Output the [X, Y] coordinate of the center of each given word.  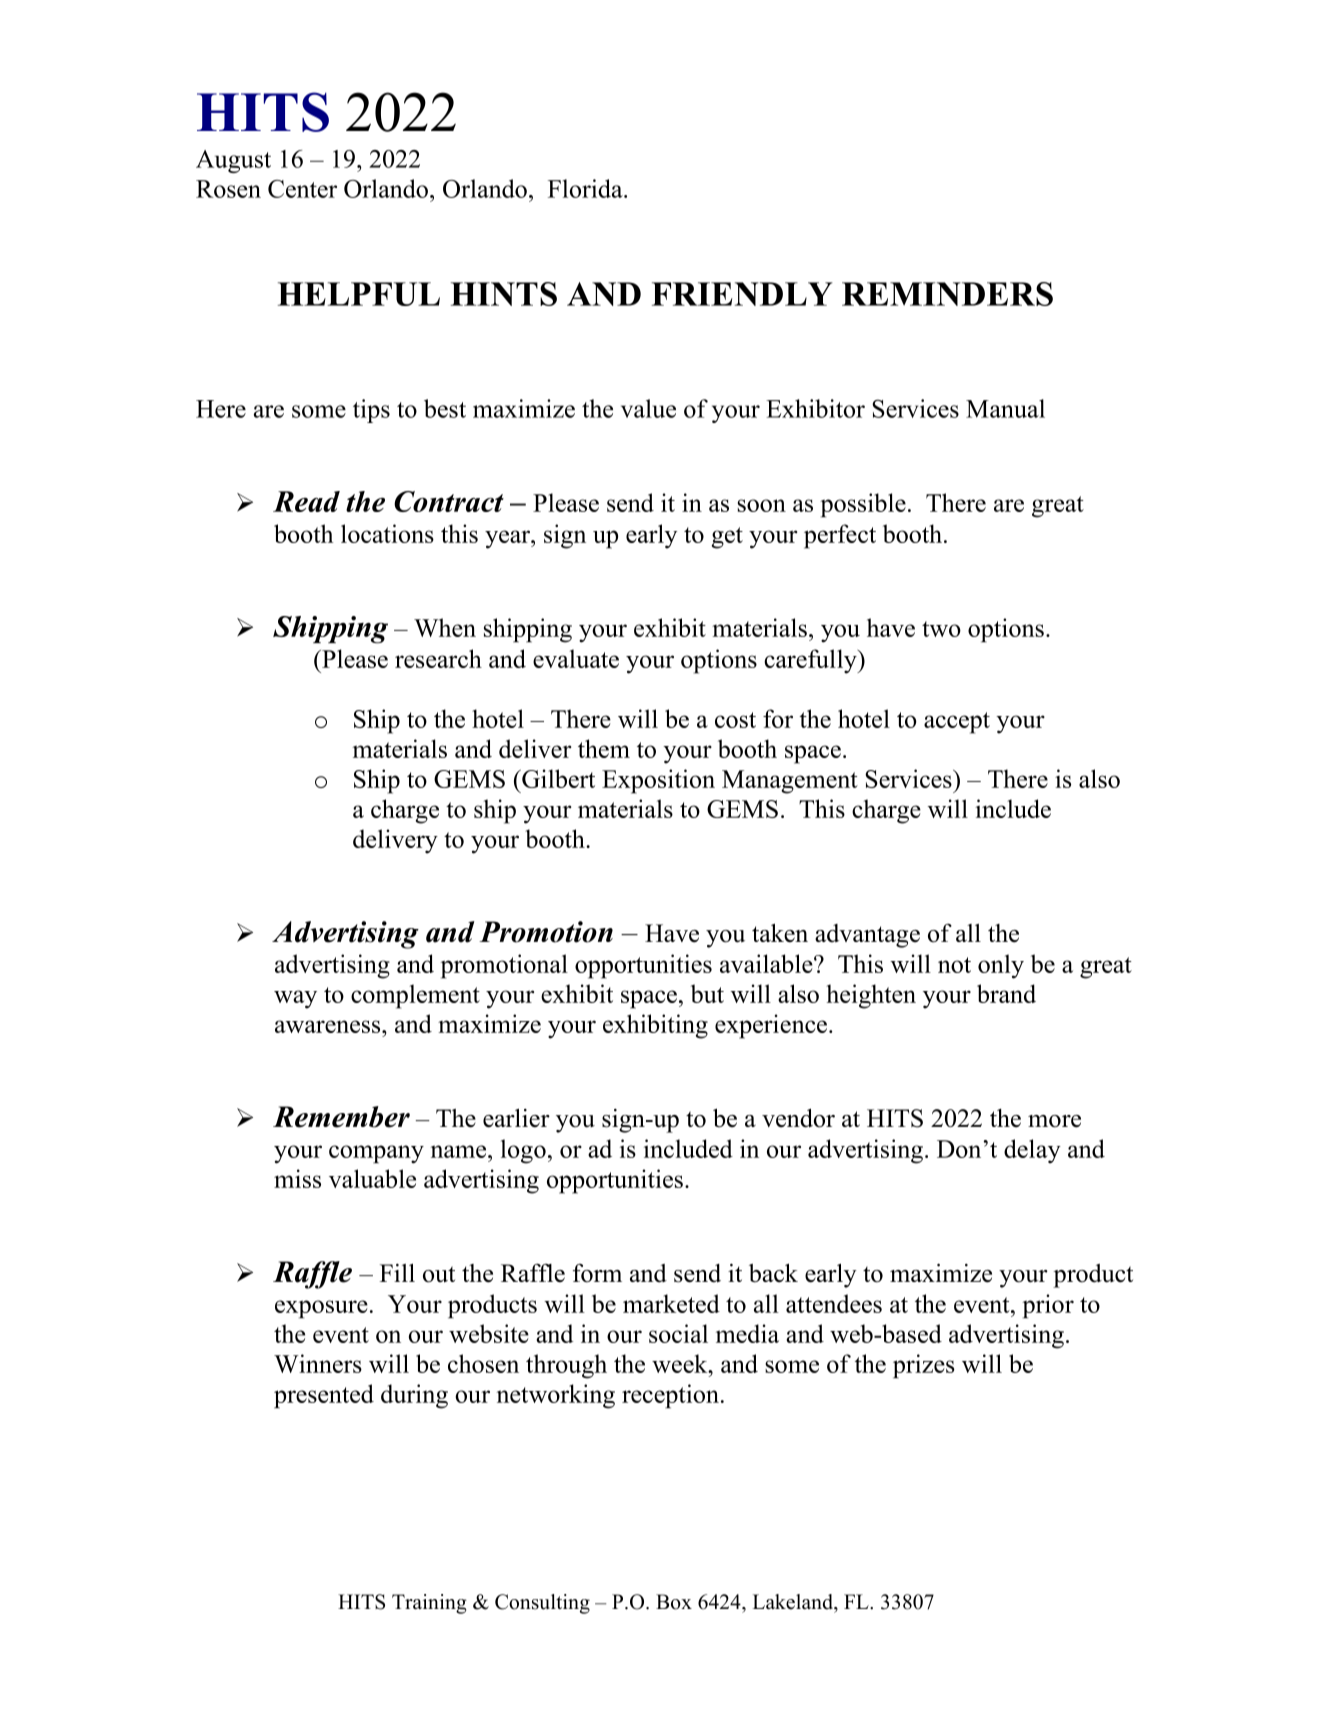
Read [306, 501]
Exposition [658, 781]
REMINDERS [947, 294]
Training [429, 1604]
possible [863, 505]
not [954, 965]
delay [1032, 1151]
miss [297, 1178]
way [295, 999]
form [597, 1273]
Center [302, 189]
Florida [586, 188]
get [727, 538]
